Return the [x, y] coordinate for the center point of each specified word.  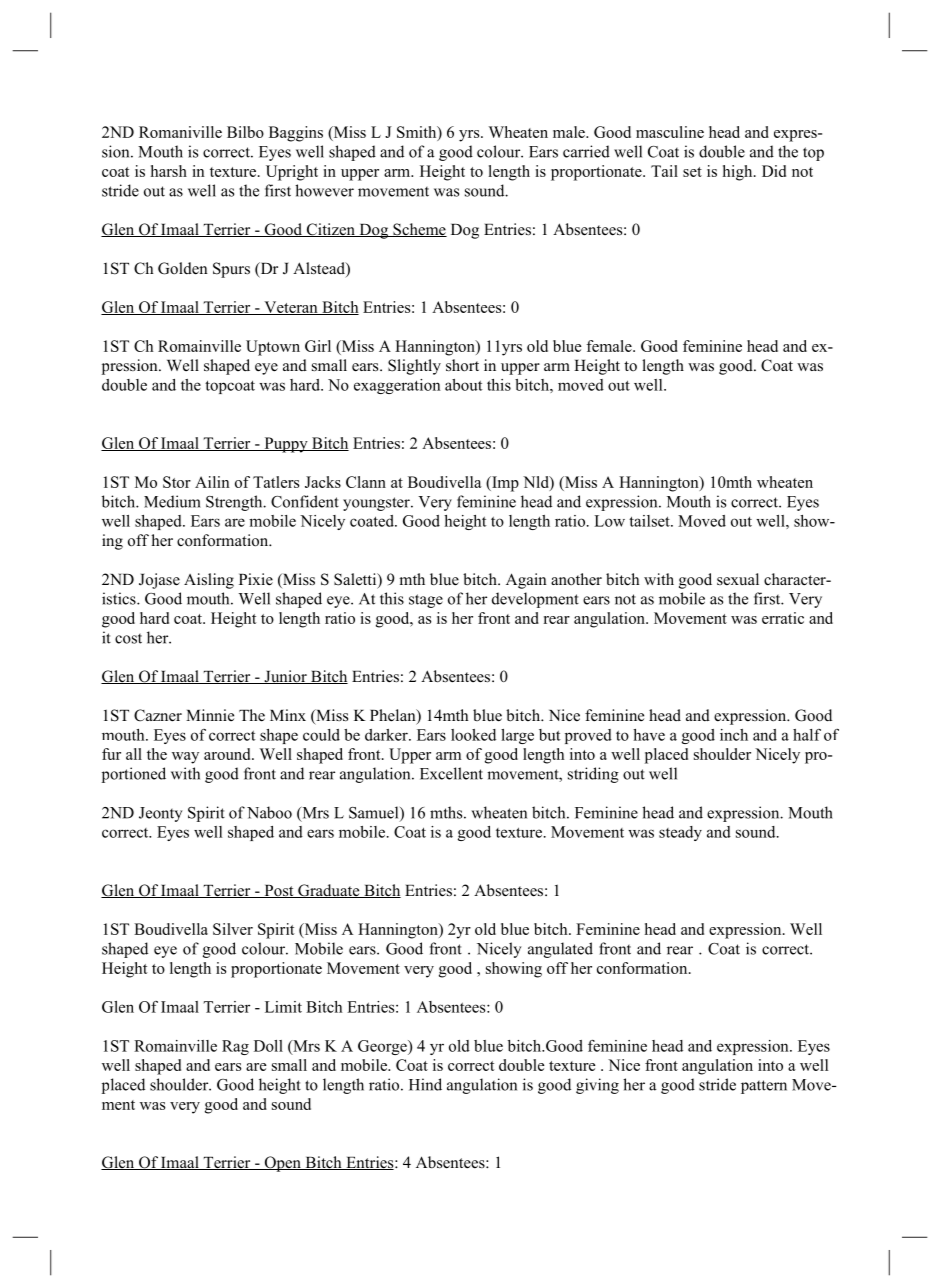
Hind [425, 1084]
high [739, 173]
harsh [169, 171]
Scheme [419, 230]
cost [128, 639]
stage [426, 601]
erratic [783, 618]
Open [282, 1164]
